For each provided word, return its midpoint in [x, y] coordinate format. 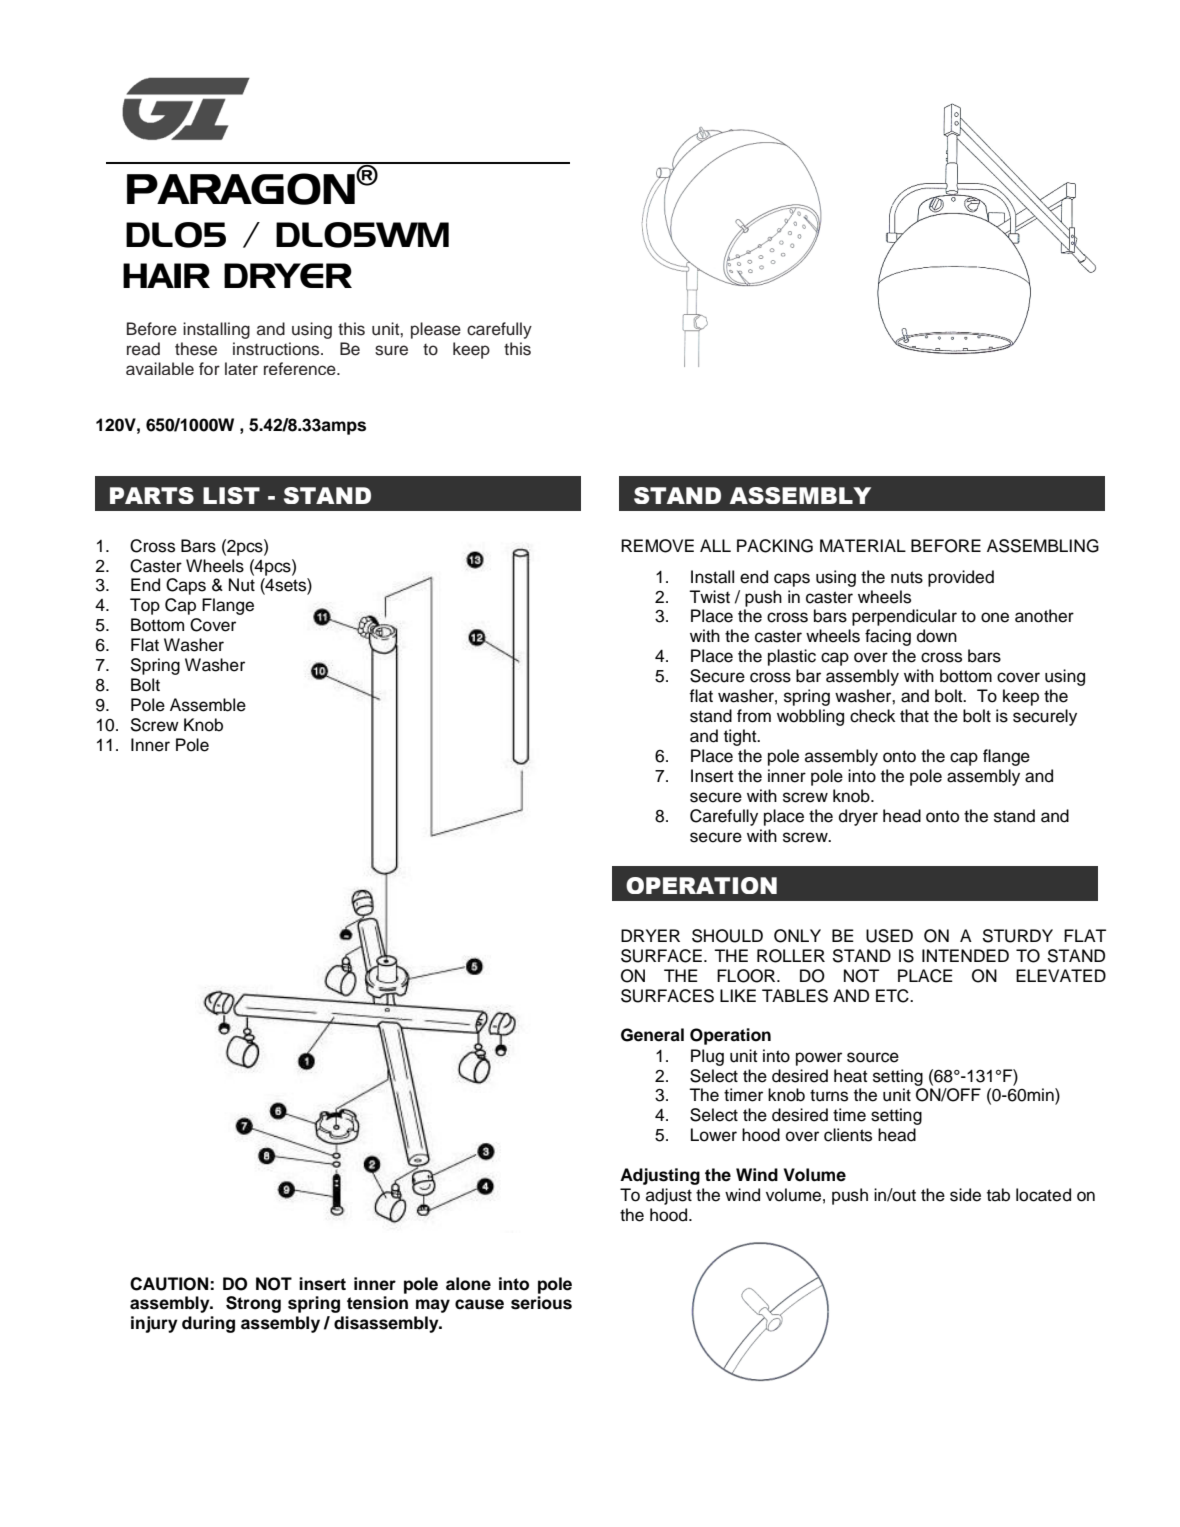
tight [741, 737]
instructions [277, 349]
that [914, 716]
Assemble [208, 705]
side [965, 1195]
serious [541, 1303]
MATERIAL [863, 545]
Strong [253, 1304]
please [436, 330]
